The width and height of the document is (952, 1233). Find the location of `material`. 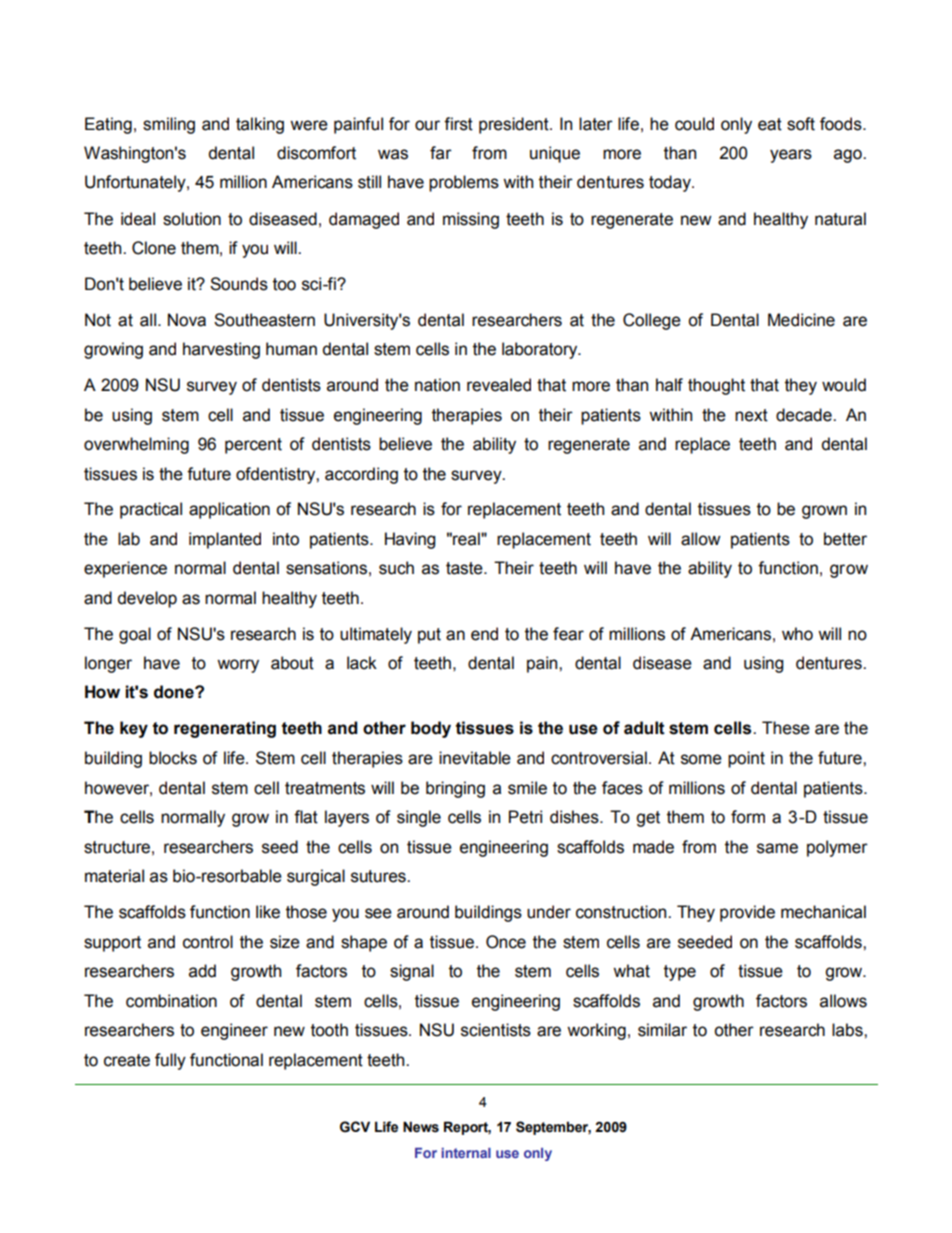

material is located at coordinates (114, 876).
